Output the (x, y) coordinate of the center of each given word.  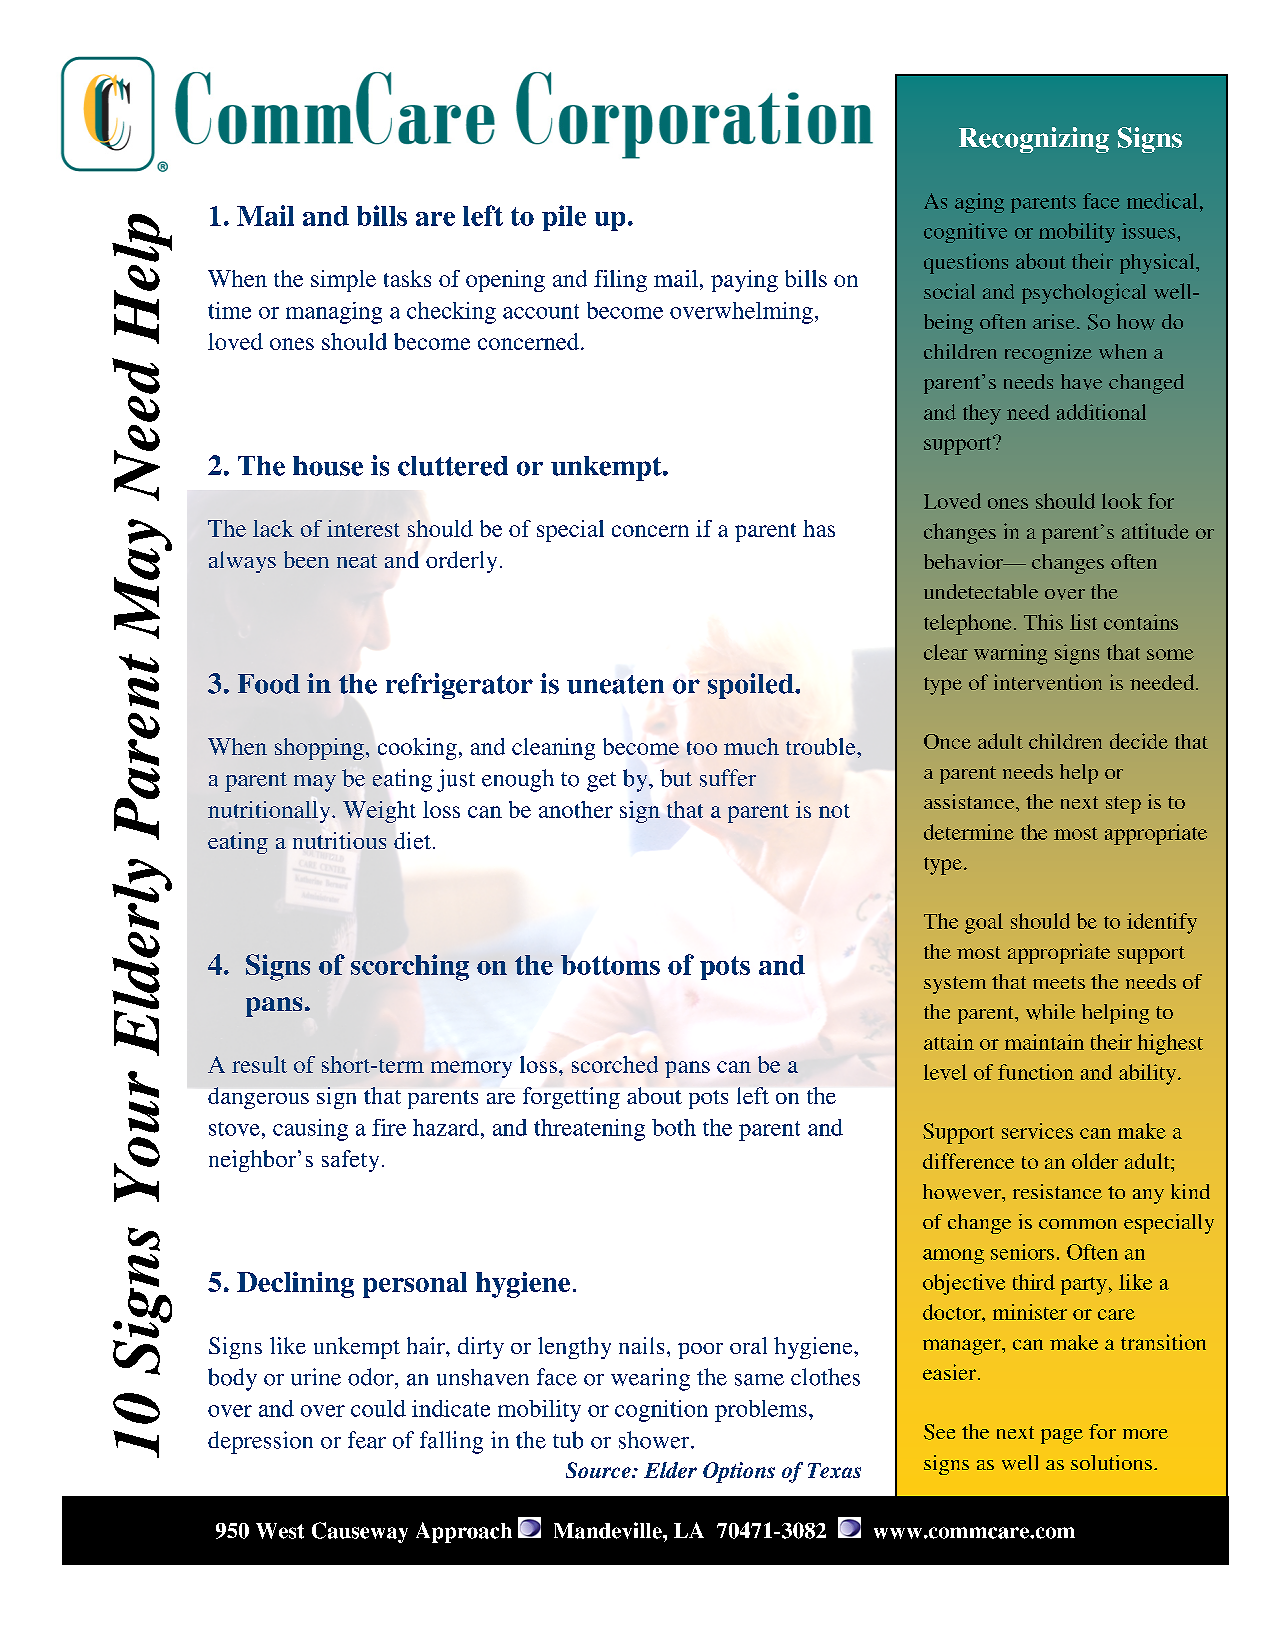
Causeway (360, 1532)
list (1083, 622)
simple (343, 281)
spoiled (752, 686)
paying (744, 281)
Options (739, 1472)
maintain (1044, 1042)
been (306, 559)
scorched (615, 1064)
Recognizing (1034, 140)
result (259, 1064)
